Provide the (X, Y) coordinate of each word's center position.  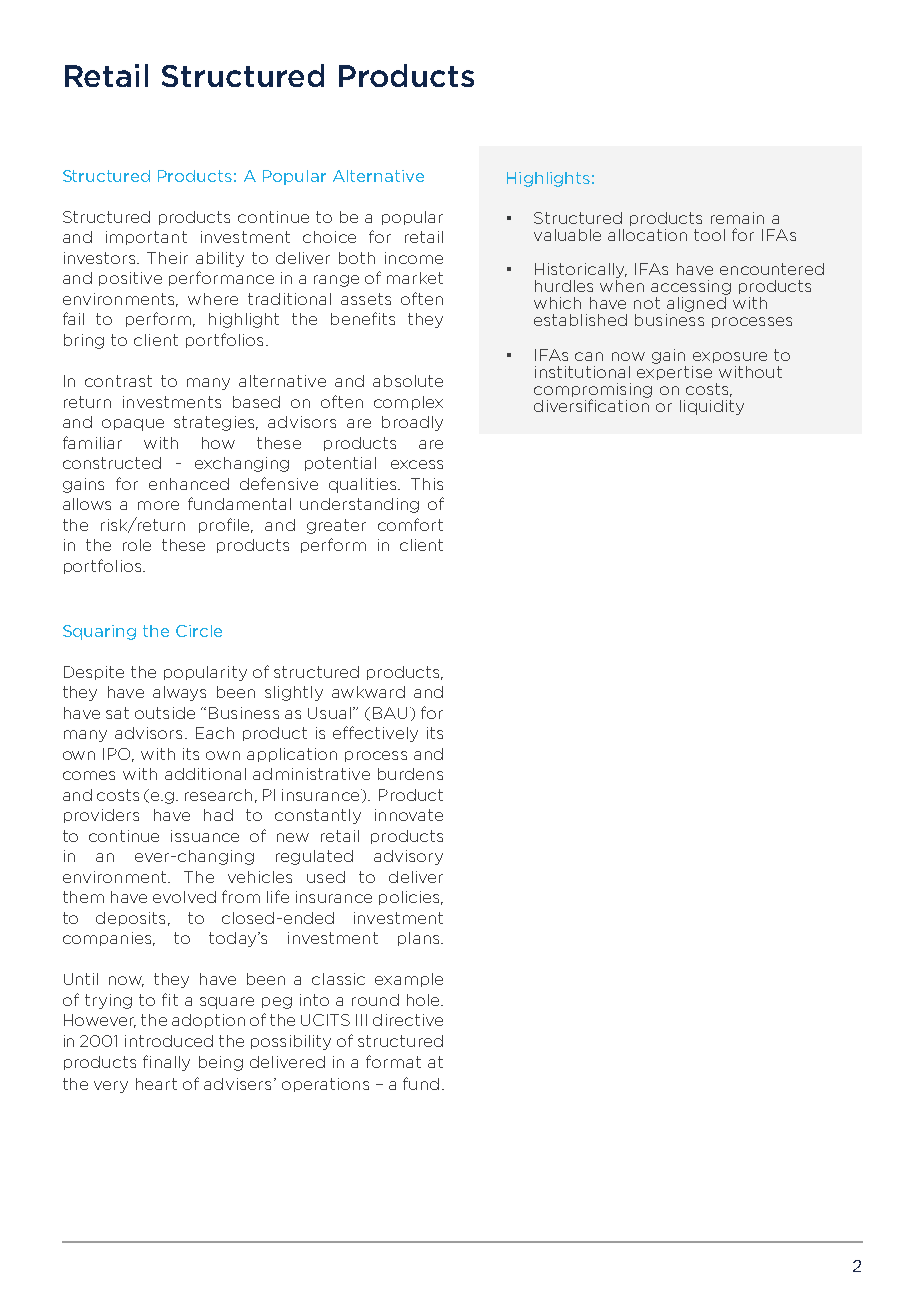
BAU (390, 713)
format (393, 1061)
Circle (199, 631)
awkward (368, 692)
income (414, 258)
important (146, 238)
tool (709, 235)
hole (424, 1000)
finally (166, 1063)
